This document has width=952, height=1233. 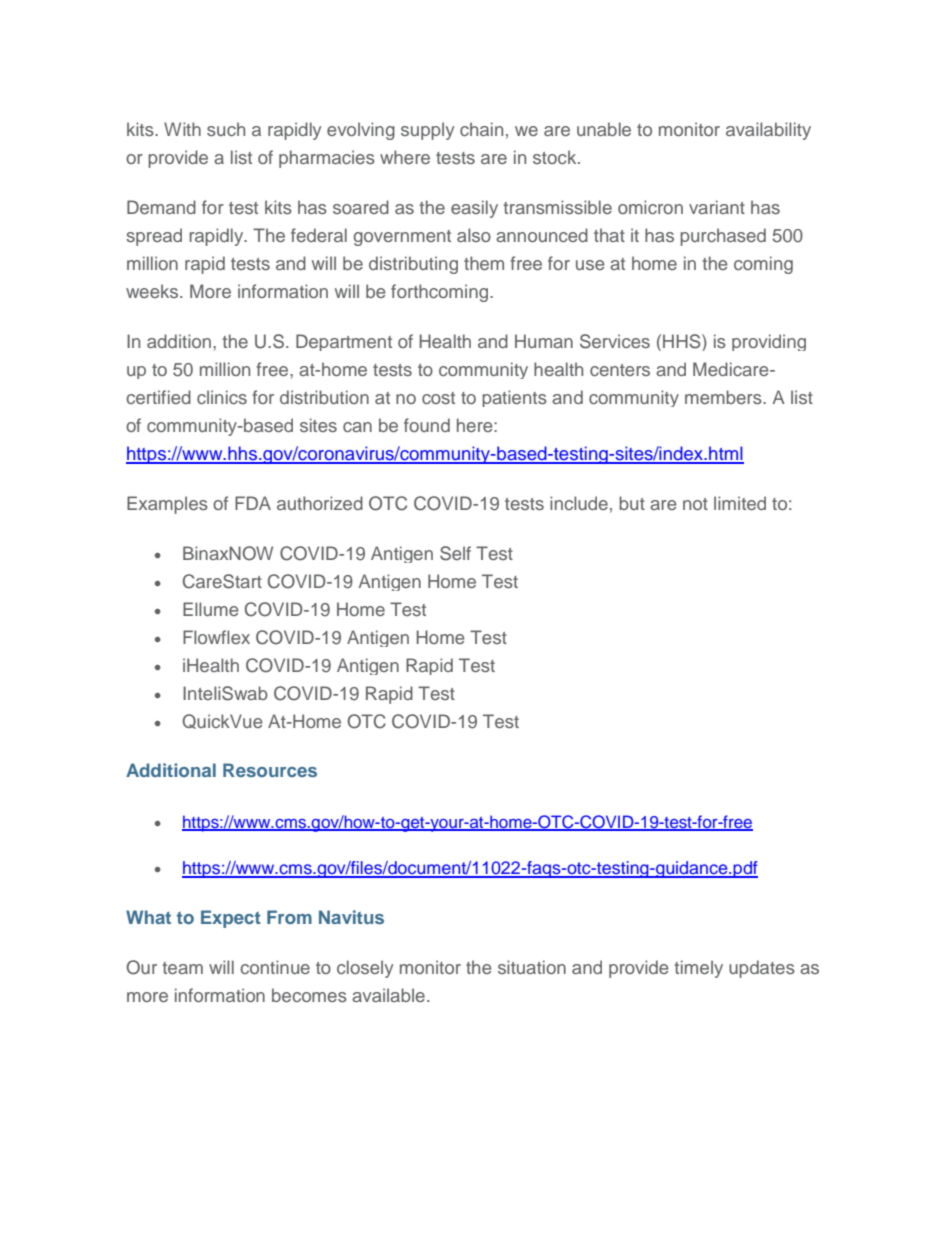 What do you see at coordinates (532, 967) in the document?
I see `situation` at bounding box center [532, 967].
